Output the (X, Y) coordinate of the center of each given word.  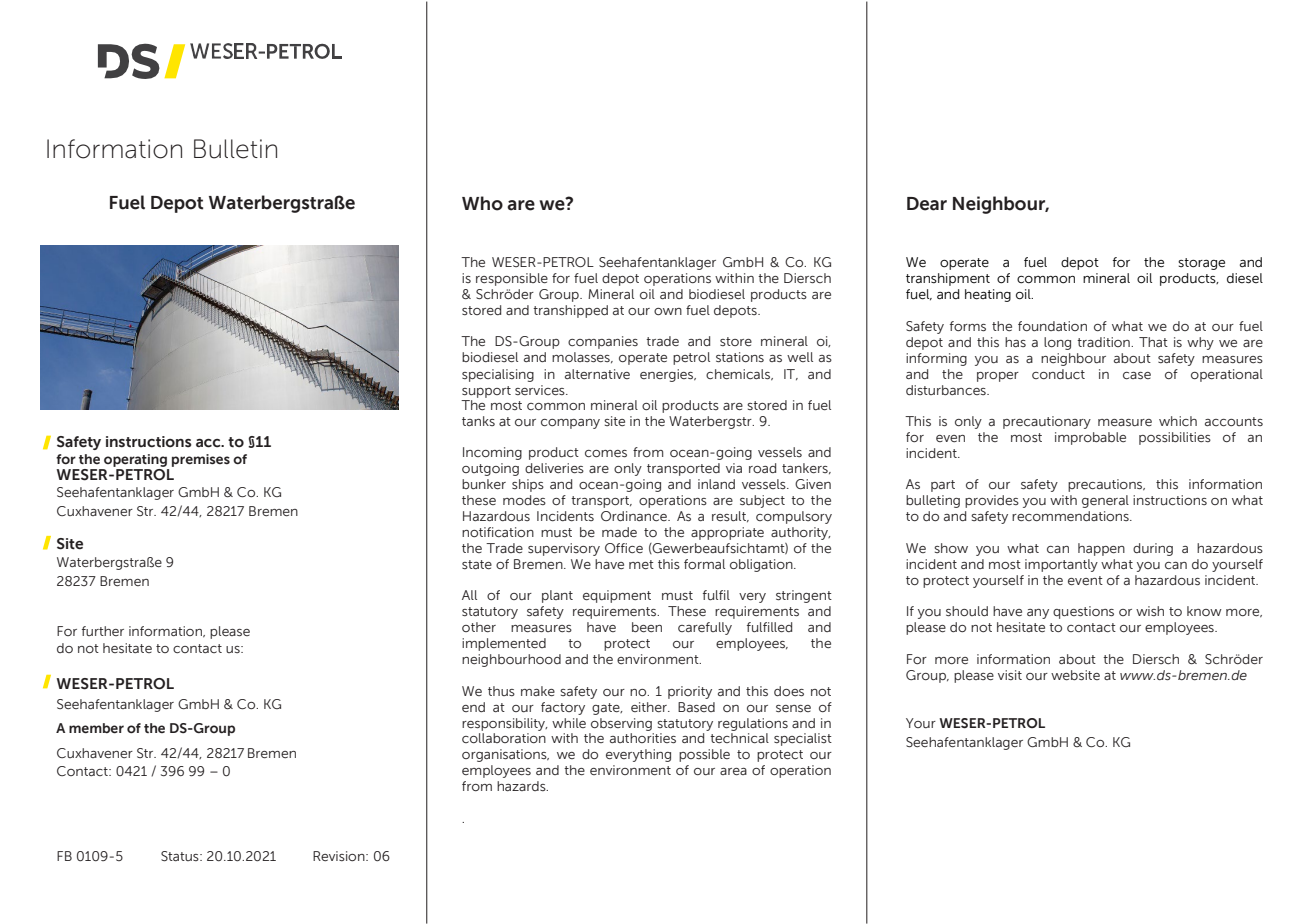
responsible (512, 279)
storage (1201, 264)
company (570, 424)
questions (1083, 612)
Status (181, 856)
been (647, 627)
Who (482, 203)
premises (201, 460)
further (103, 631)
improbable (1090, 438)
